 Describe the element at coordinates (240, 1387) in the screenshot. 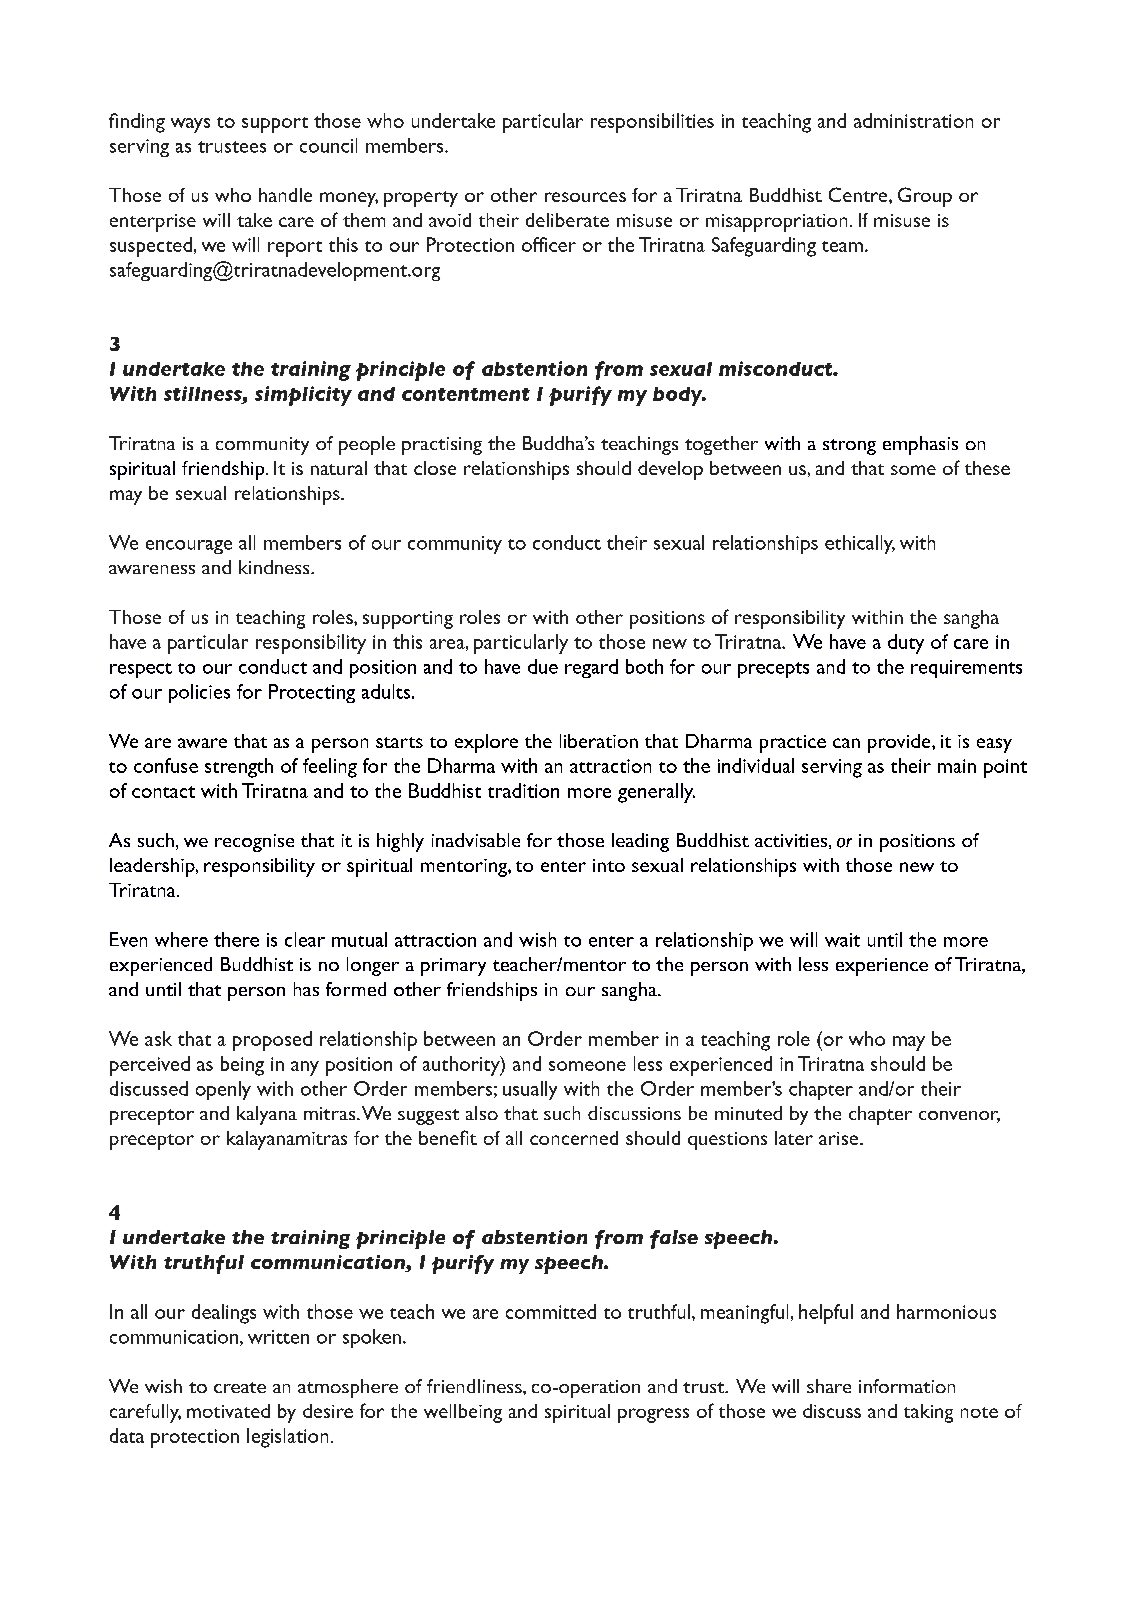

I see `create` at that location.
